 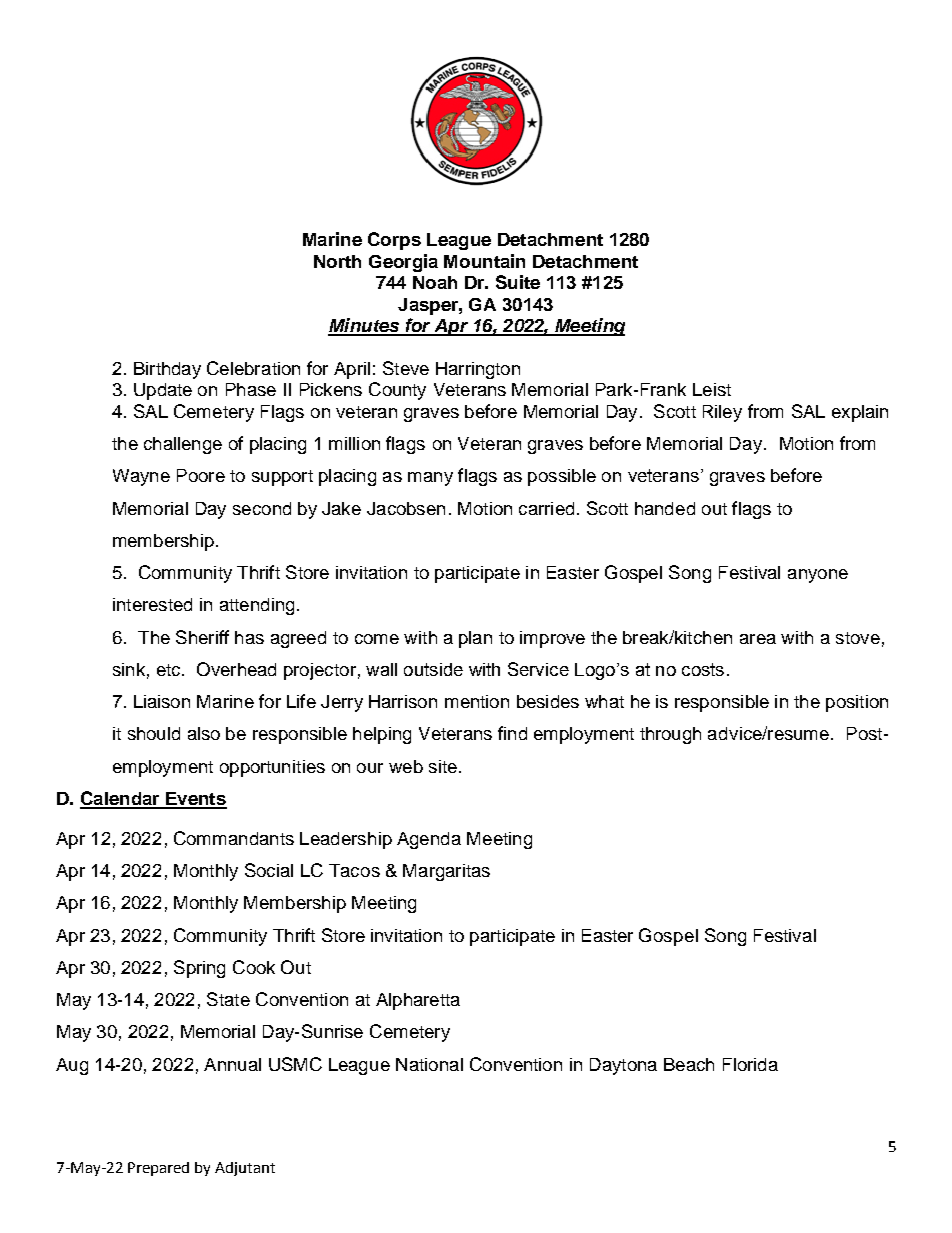 I want to click on Social, so click(x=269, y=870).
